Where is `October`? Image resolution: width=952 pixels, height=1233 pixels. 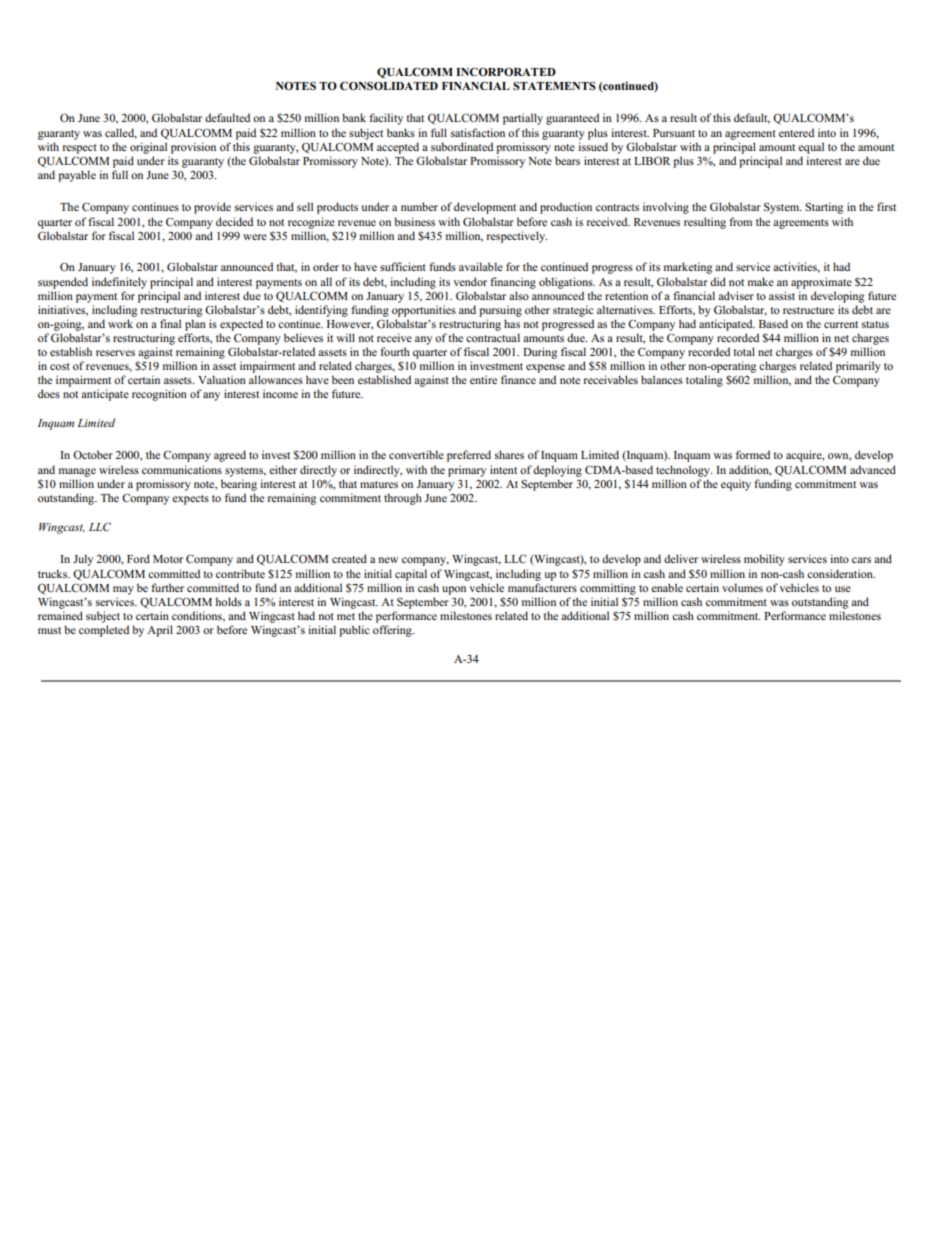 October is located at coordinates (93, 454).
